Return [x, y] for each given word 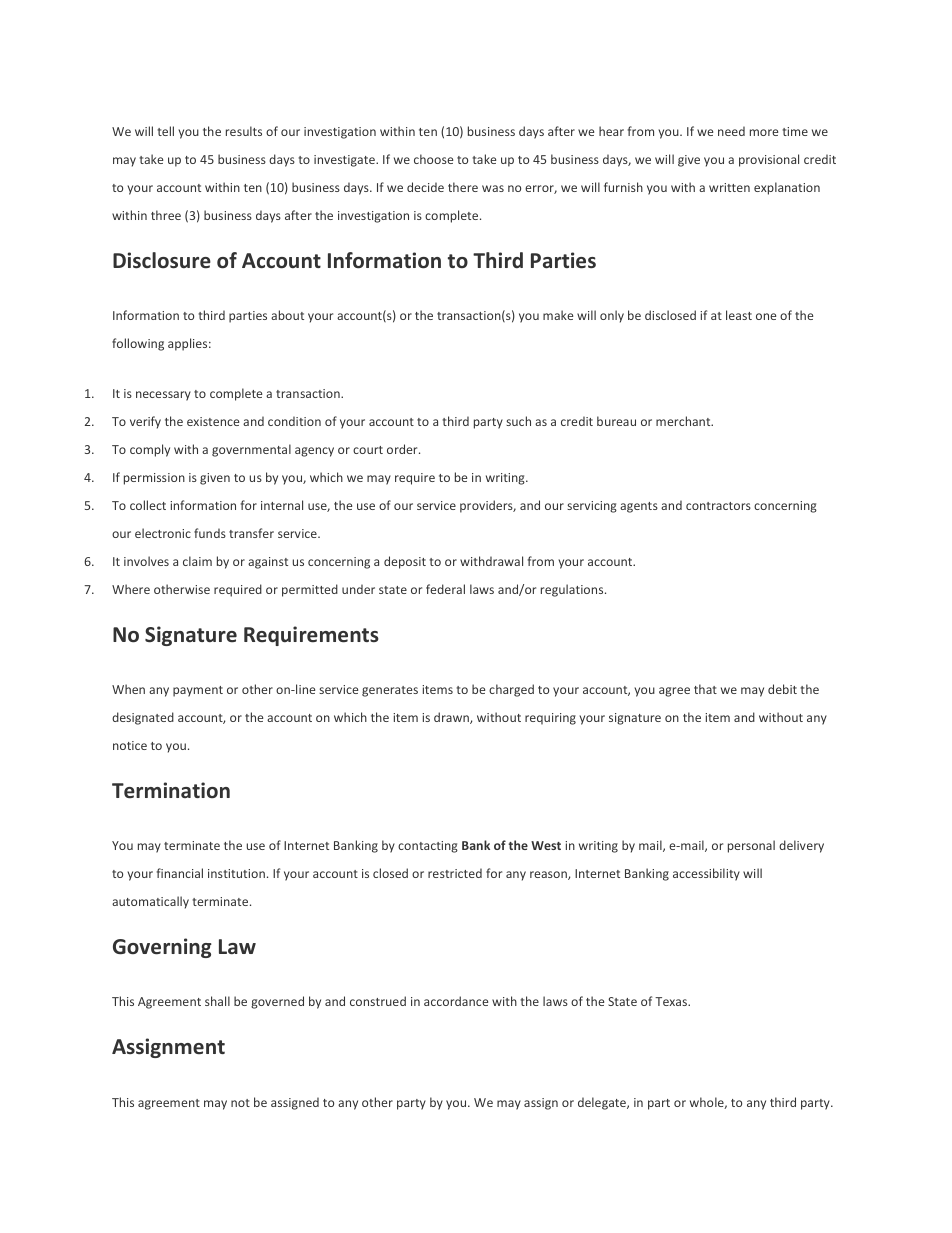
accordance [456, 1001]
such [518, 421]
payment [198, 691]
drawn [452, 718]
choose [433, 159]
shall [217, 1001]
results [244, 131]
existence [213, 421]
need [731, 131]
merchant [684, 421]
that [705, 689]
